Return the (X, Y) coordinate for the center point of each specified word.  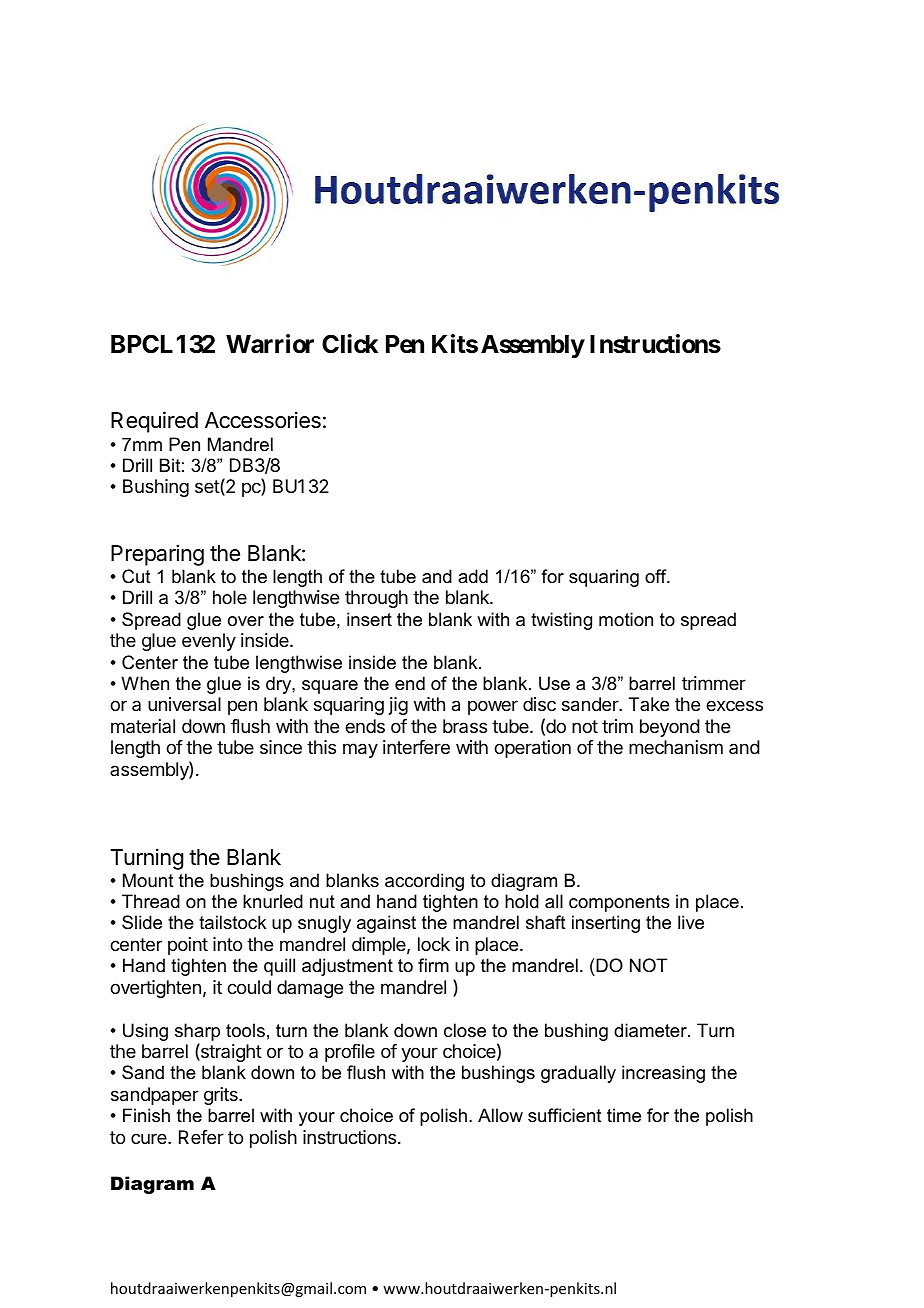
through (376, 599)
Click (350, 344)
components (619, 903)
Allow (500, 1115)
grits (222, 1096)
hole (230, 597)
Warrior (270, 344)
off (657, 576)
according (424, 882)
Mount (148, 880)
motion (626, 619)
